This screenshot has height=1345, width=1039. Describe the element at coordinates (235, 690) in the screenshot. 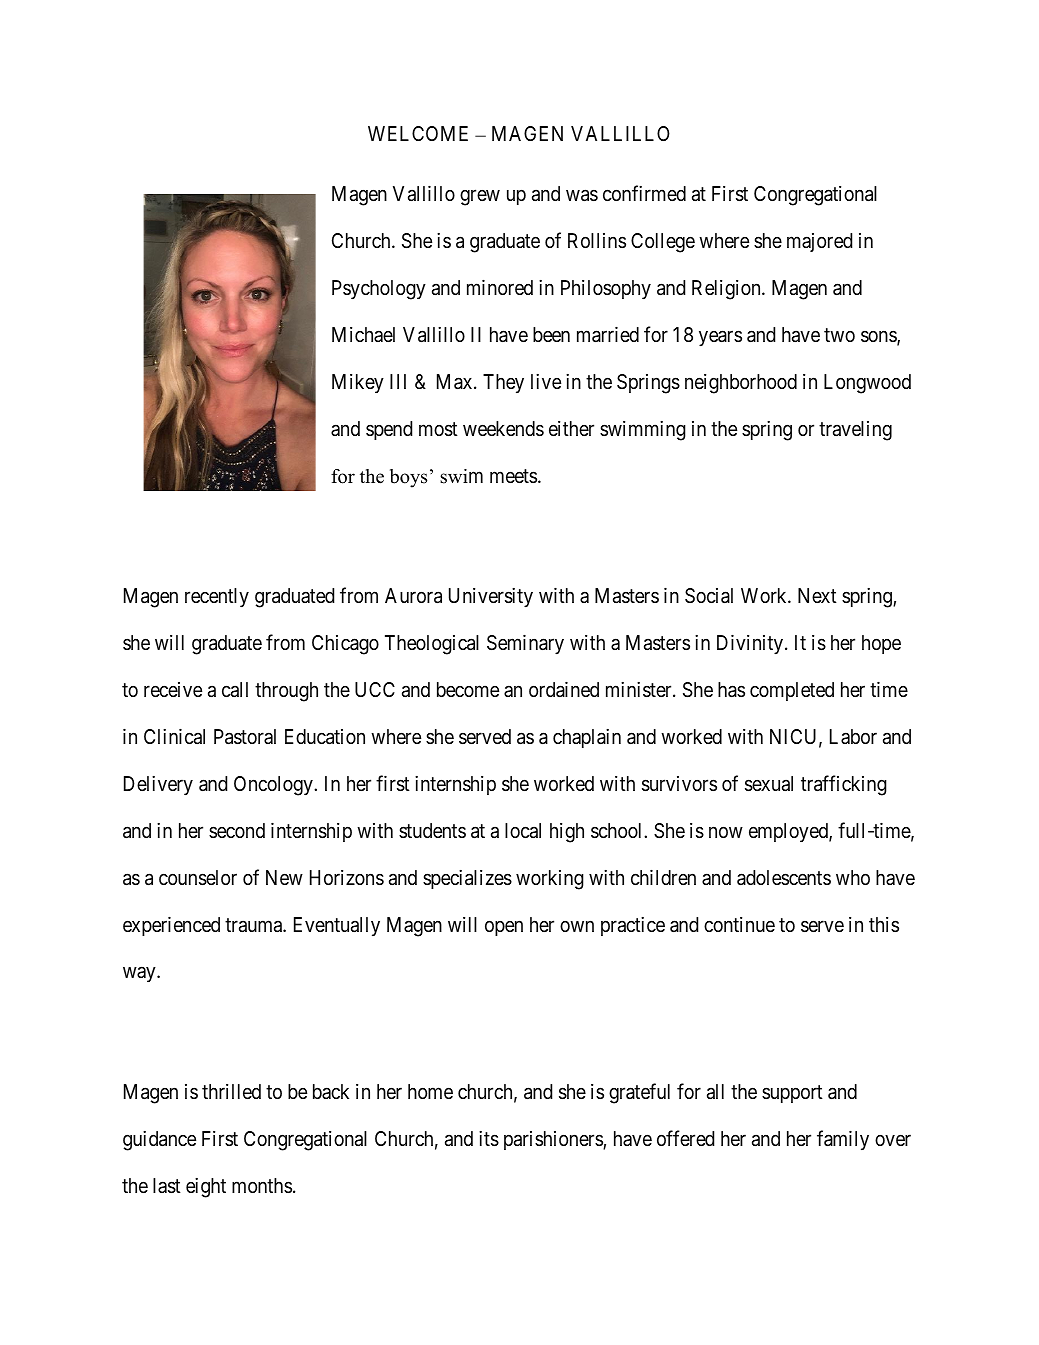

I see `call` at that location.
